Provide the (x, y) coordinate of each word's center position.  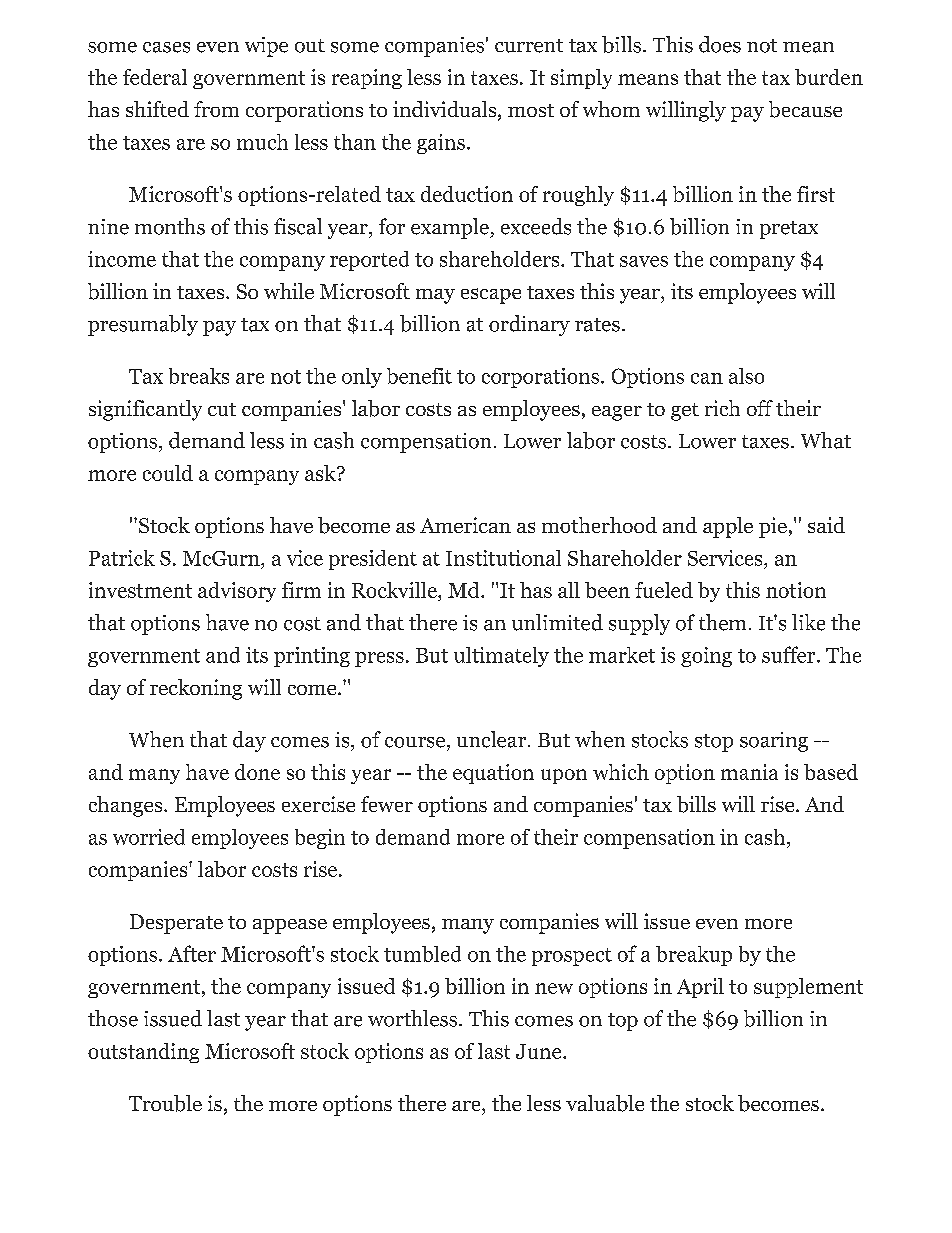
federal (155, 77)
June (540, 1051)
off (760, 408)
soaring (774, 742)
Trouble (165, 1103)
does (720, 44)
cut (222, 409)
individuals (446, 110)
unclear (491, 739)
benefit (419, 376)
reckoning (196, 689)
